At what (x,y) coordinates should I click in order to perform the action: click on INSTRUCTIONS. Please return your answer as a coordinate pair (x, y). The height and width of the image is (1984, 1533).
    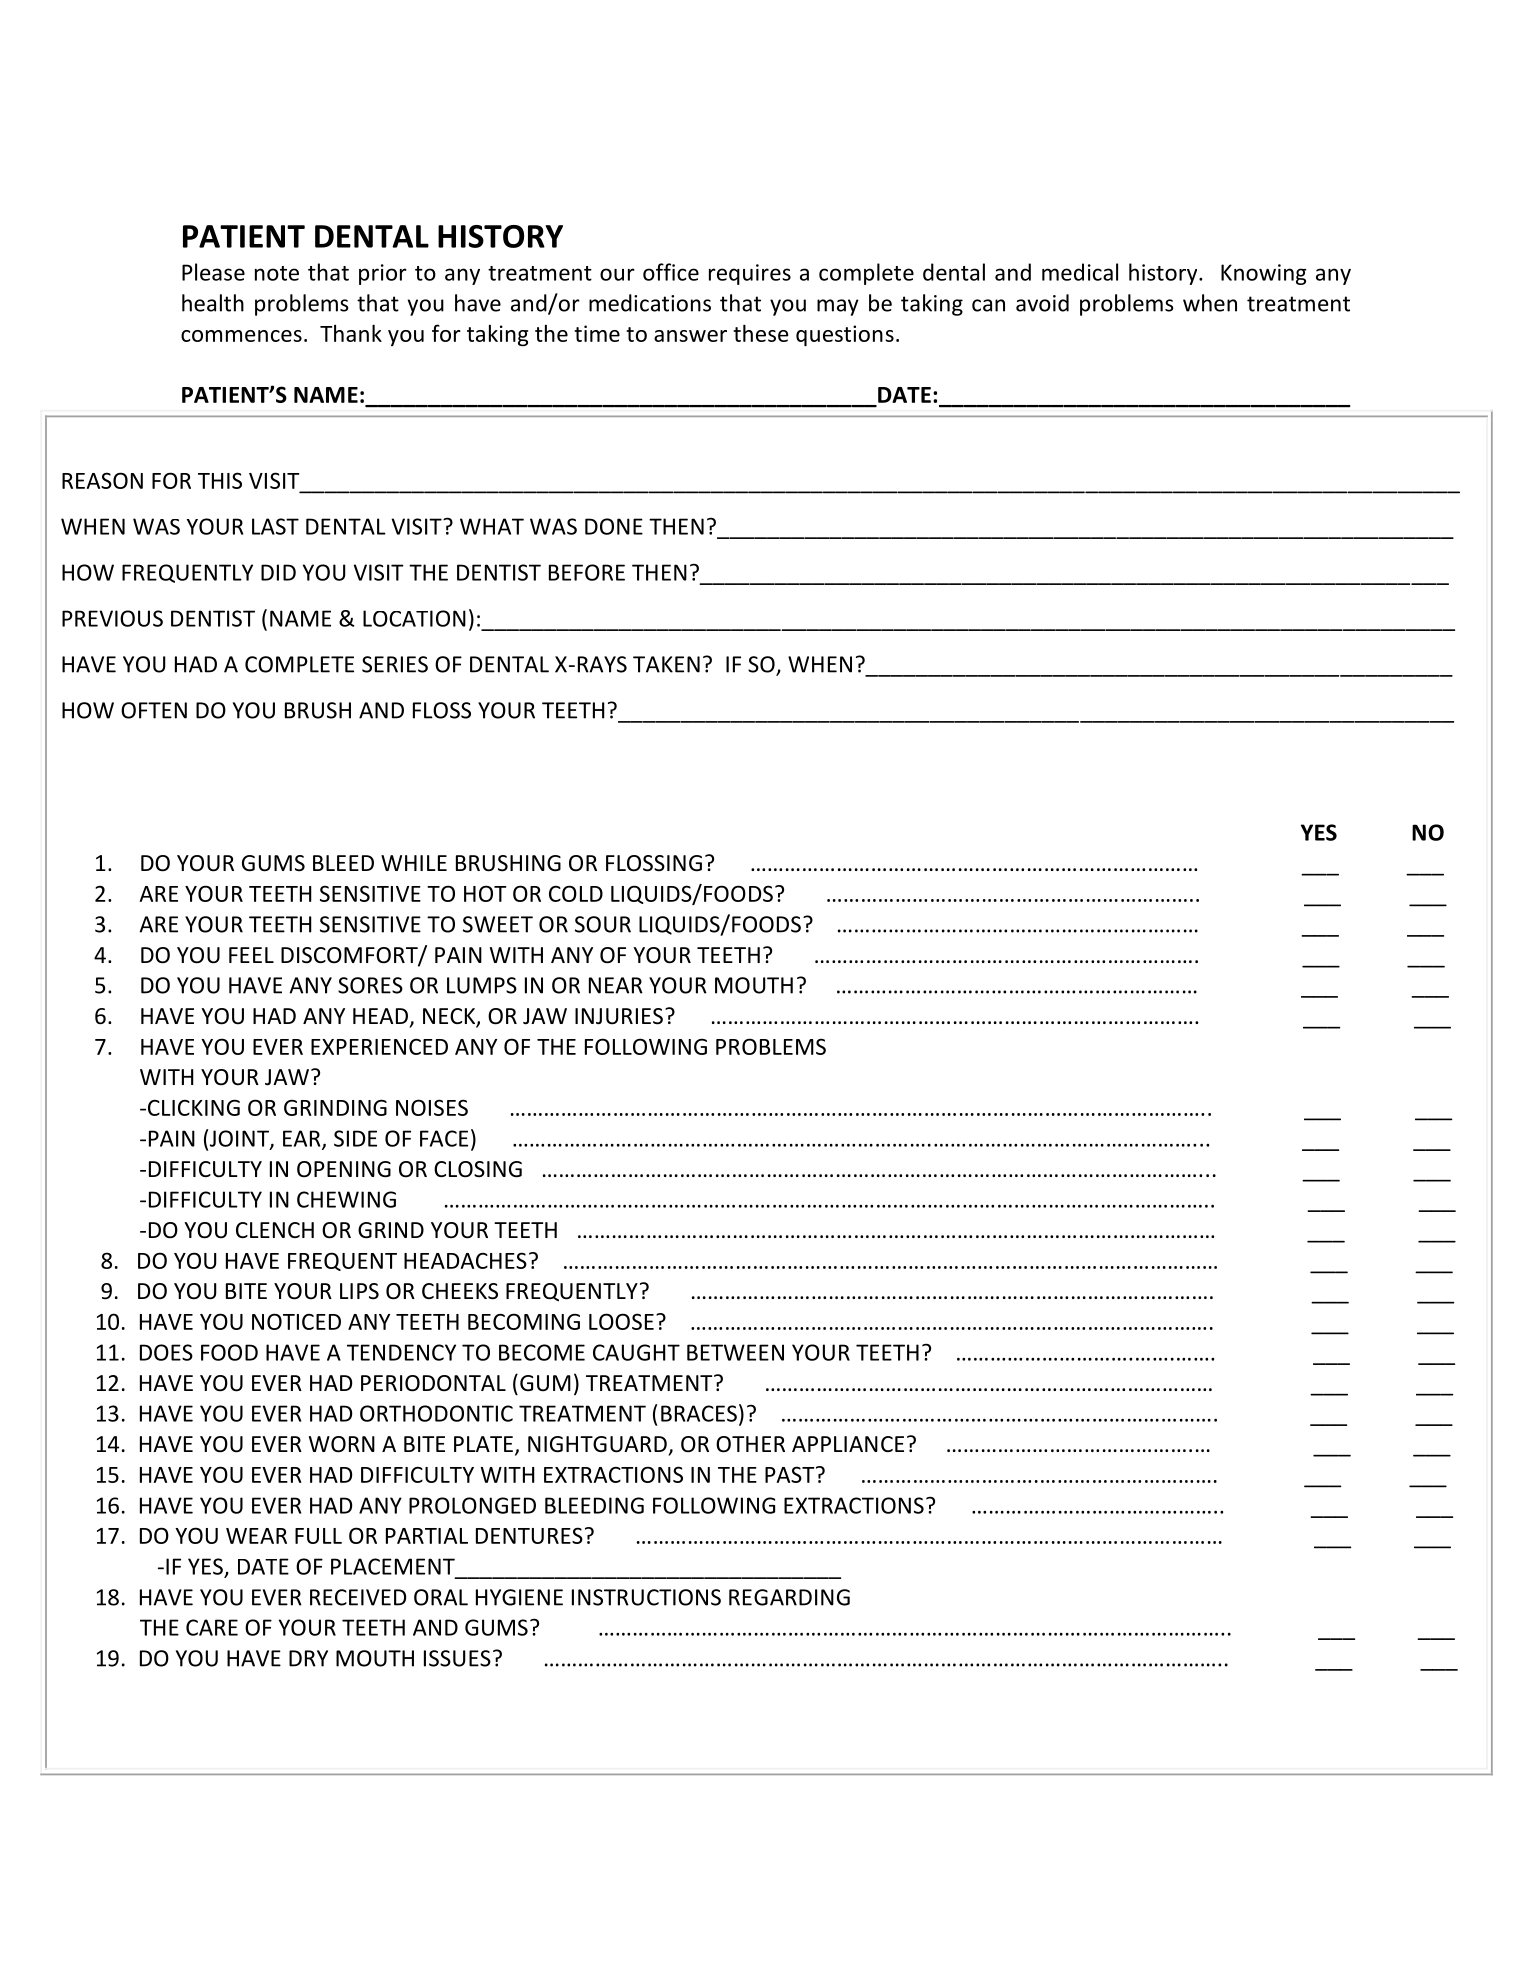
    Looking at the image, I should click on (646, 1597).
